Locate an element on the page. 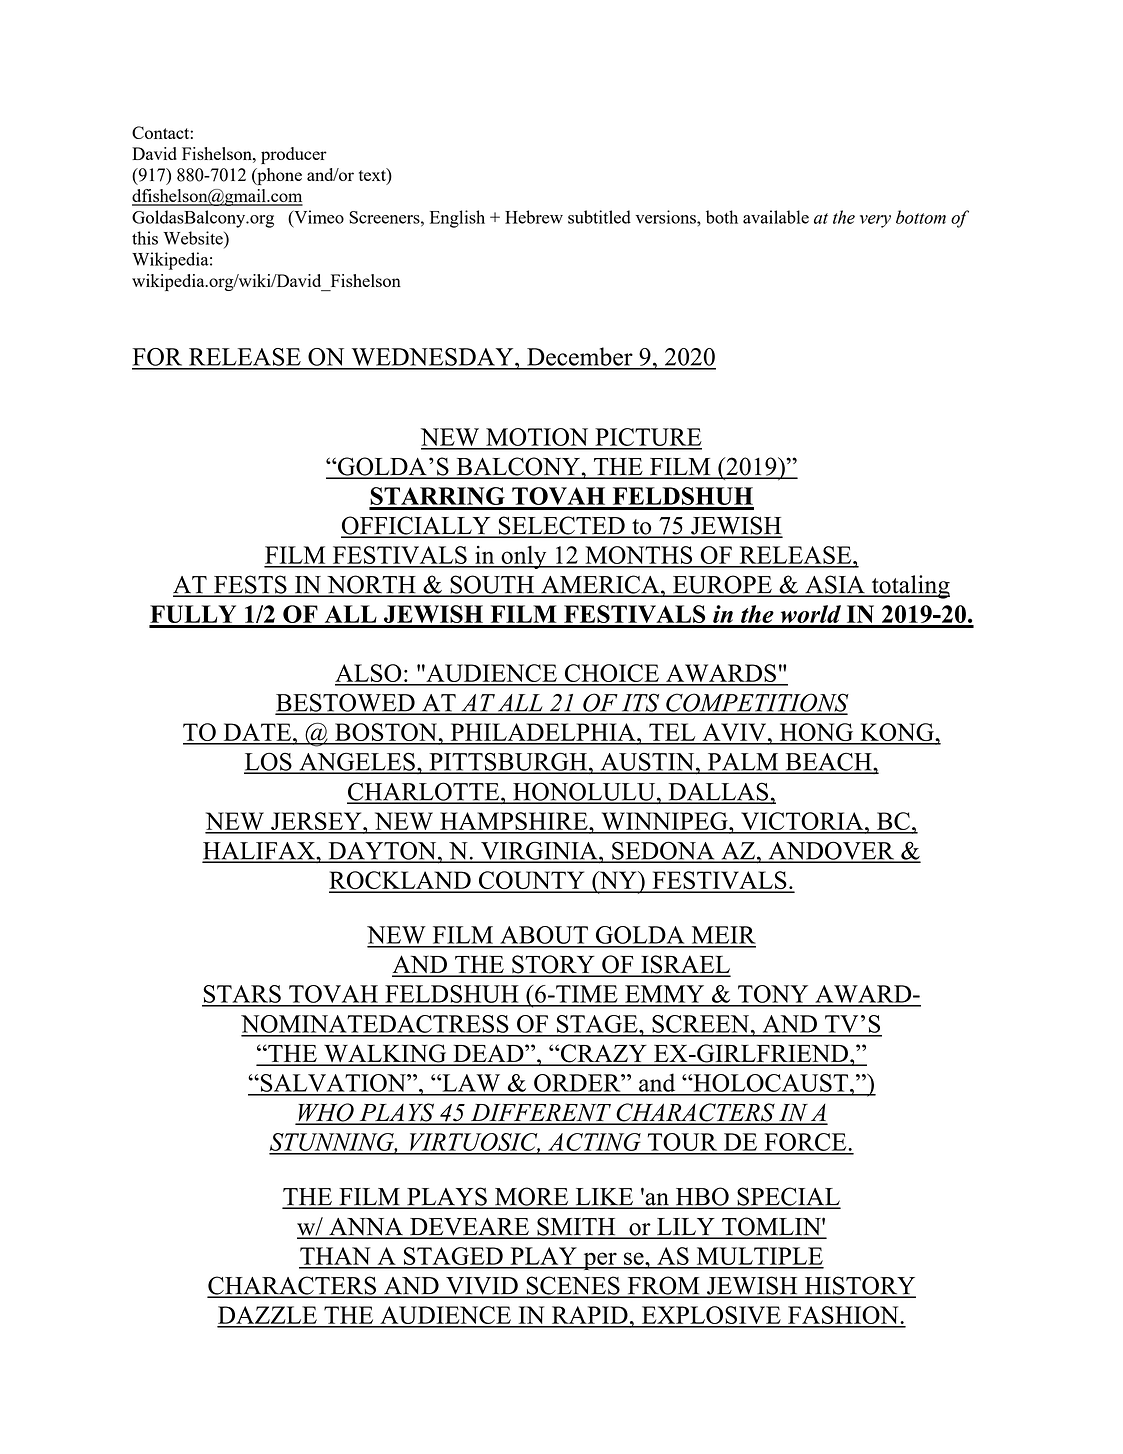 This page has width=1123, height=1454. ANNA is located at coordinates (366, 1228).
